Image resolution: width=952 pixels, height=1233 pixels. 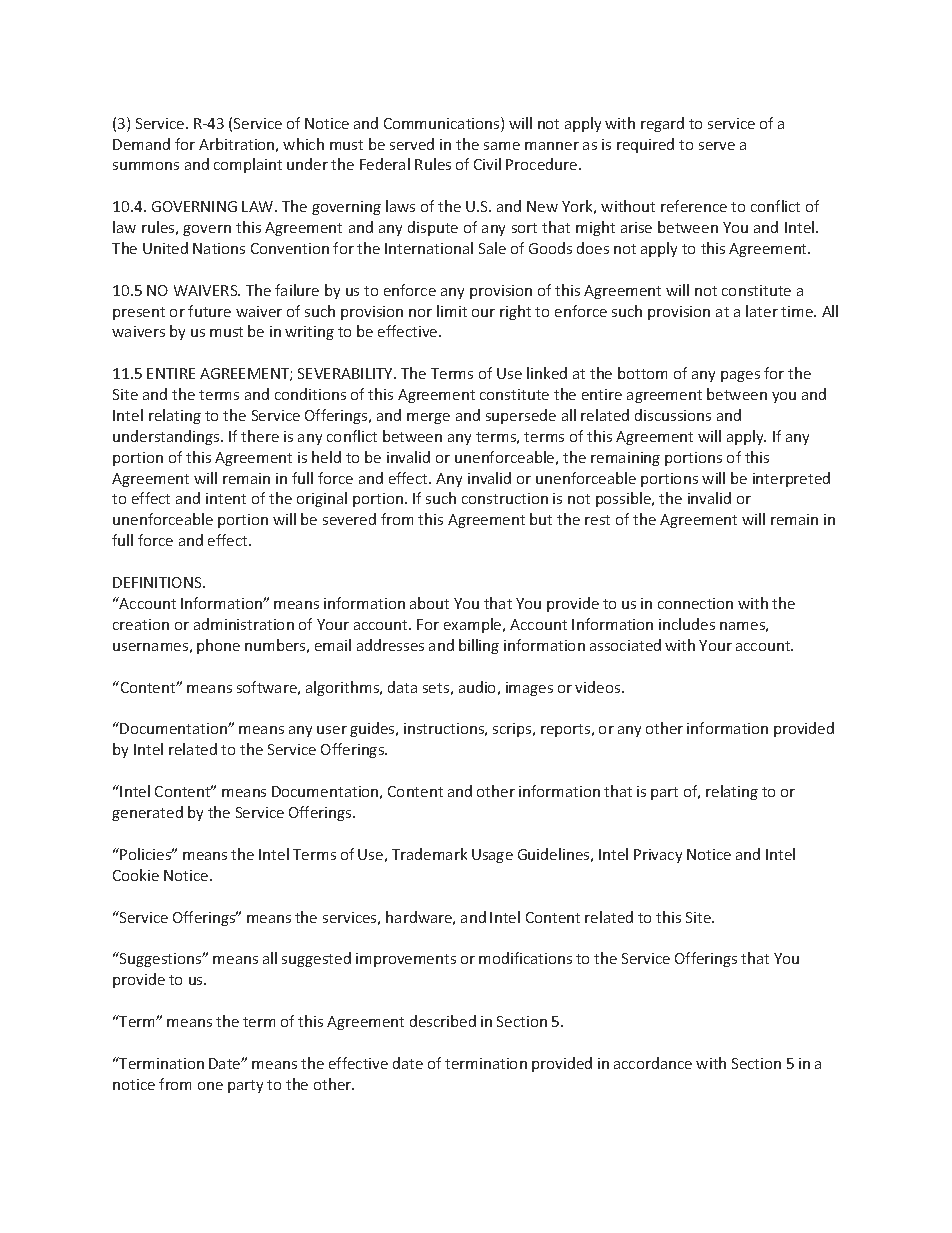 I want to click on administration, so click(x=244, y=624).
